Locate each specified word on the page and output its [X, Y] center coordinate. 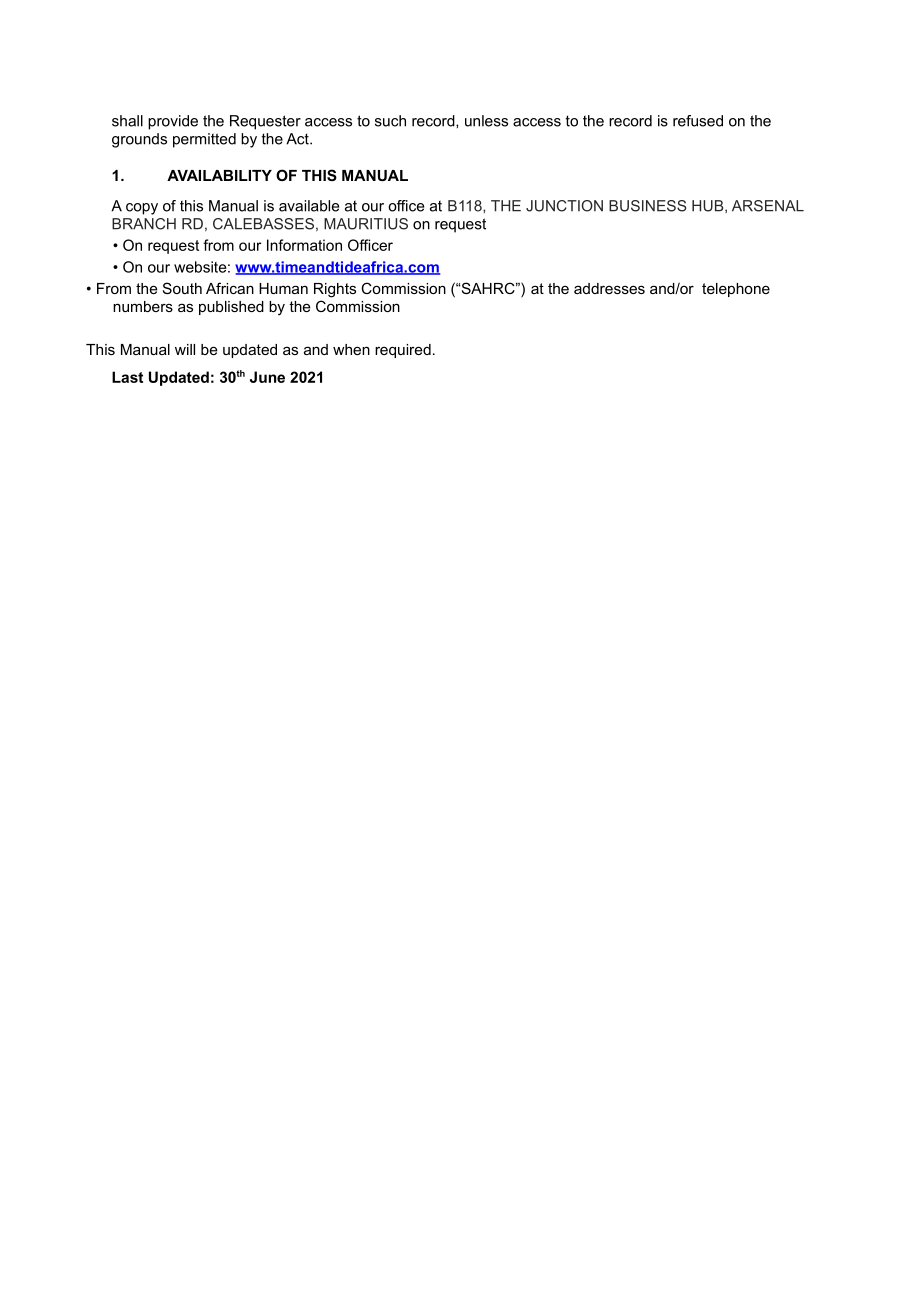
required [403, 351]
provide [173, 122]
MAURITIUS [366, 224]
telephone [736, 290]
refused [698, 121]
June [267, 377]
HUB [709, 206]
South [182, 288]
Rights [335, 290]
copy [142, 209]
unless [486, 121]
